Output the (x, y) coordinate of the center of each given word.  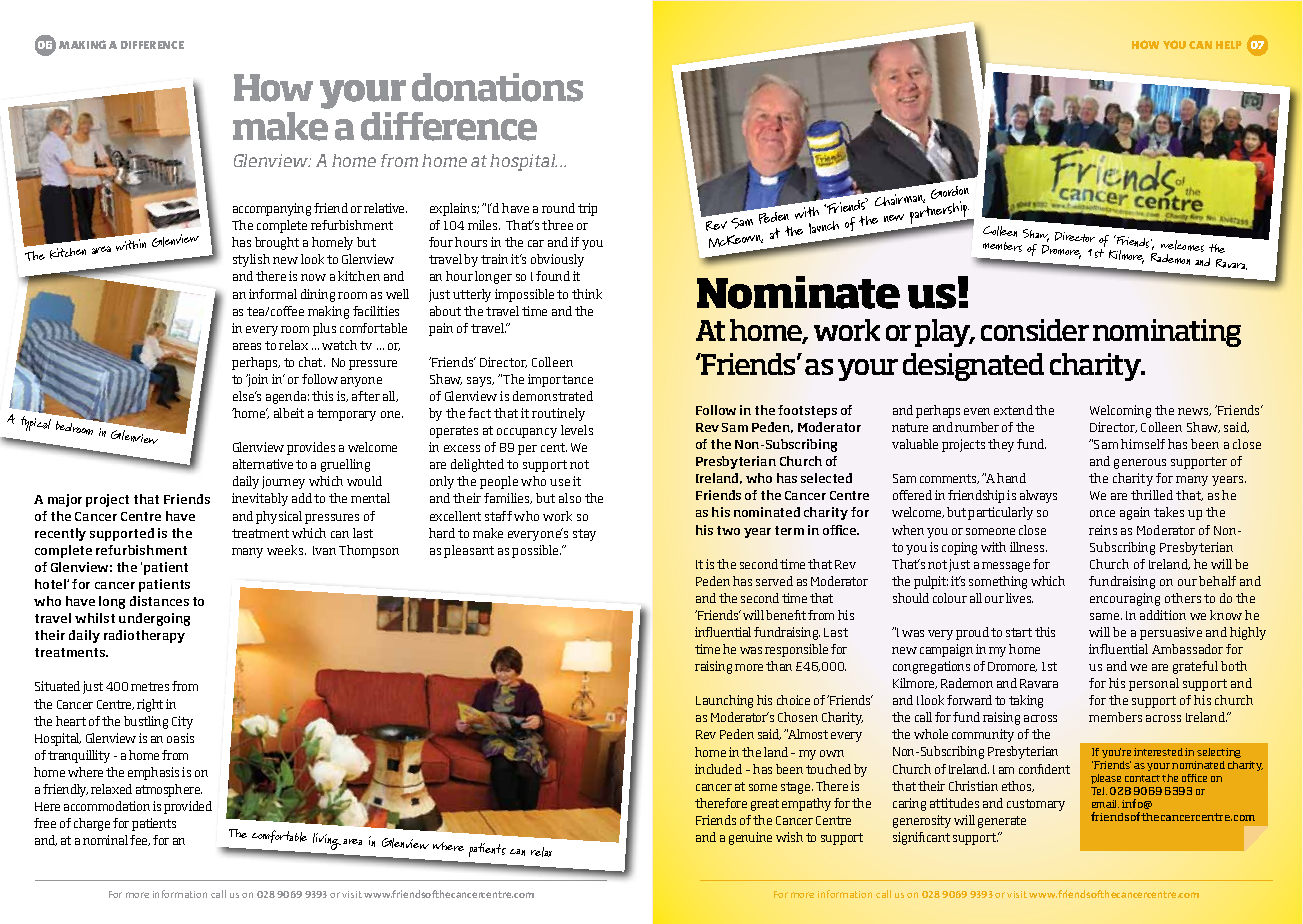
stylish (251, 260)
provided (188, 807)
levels (577, 430)
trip (587, 209)
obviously (557, 260)
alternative (263, 464)
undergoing (154, 619)
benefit (786, 615)
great (765, 805)
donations (497, 87)
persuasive (1171, 633)
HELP (1229, 45)
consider (1035, 330)
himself (1143, 444)
